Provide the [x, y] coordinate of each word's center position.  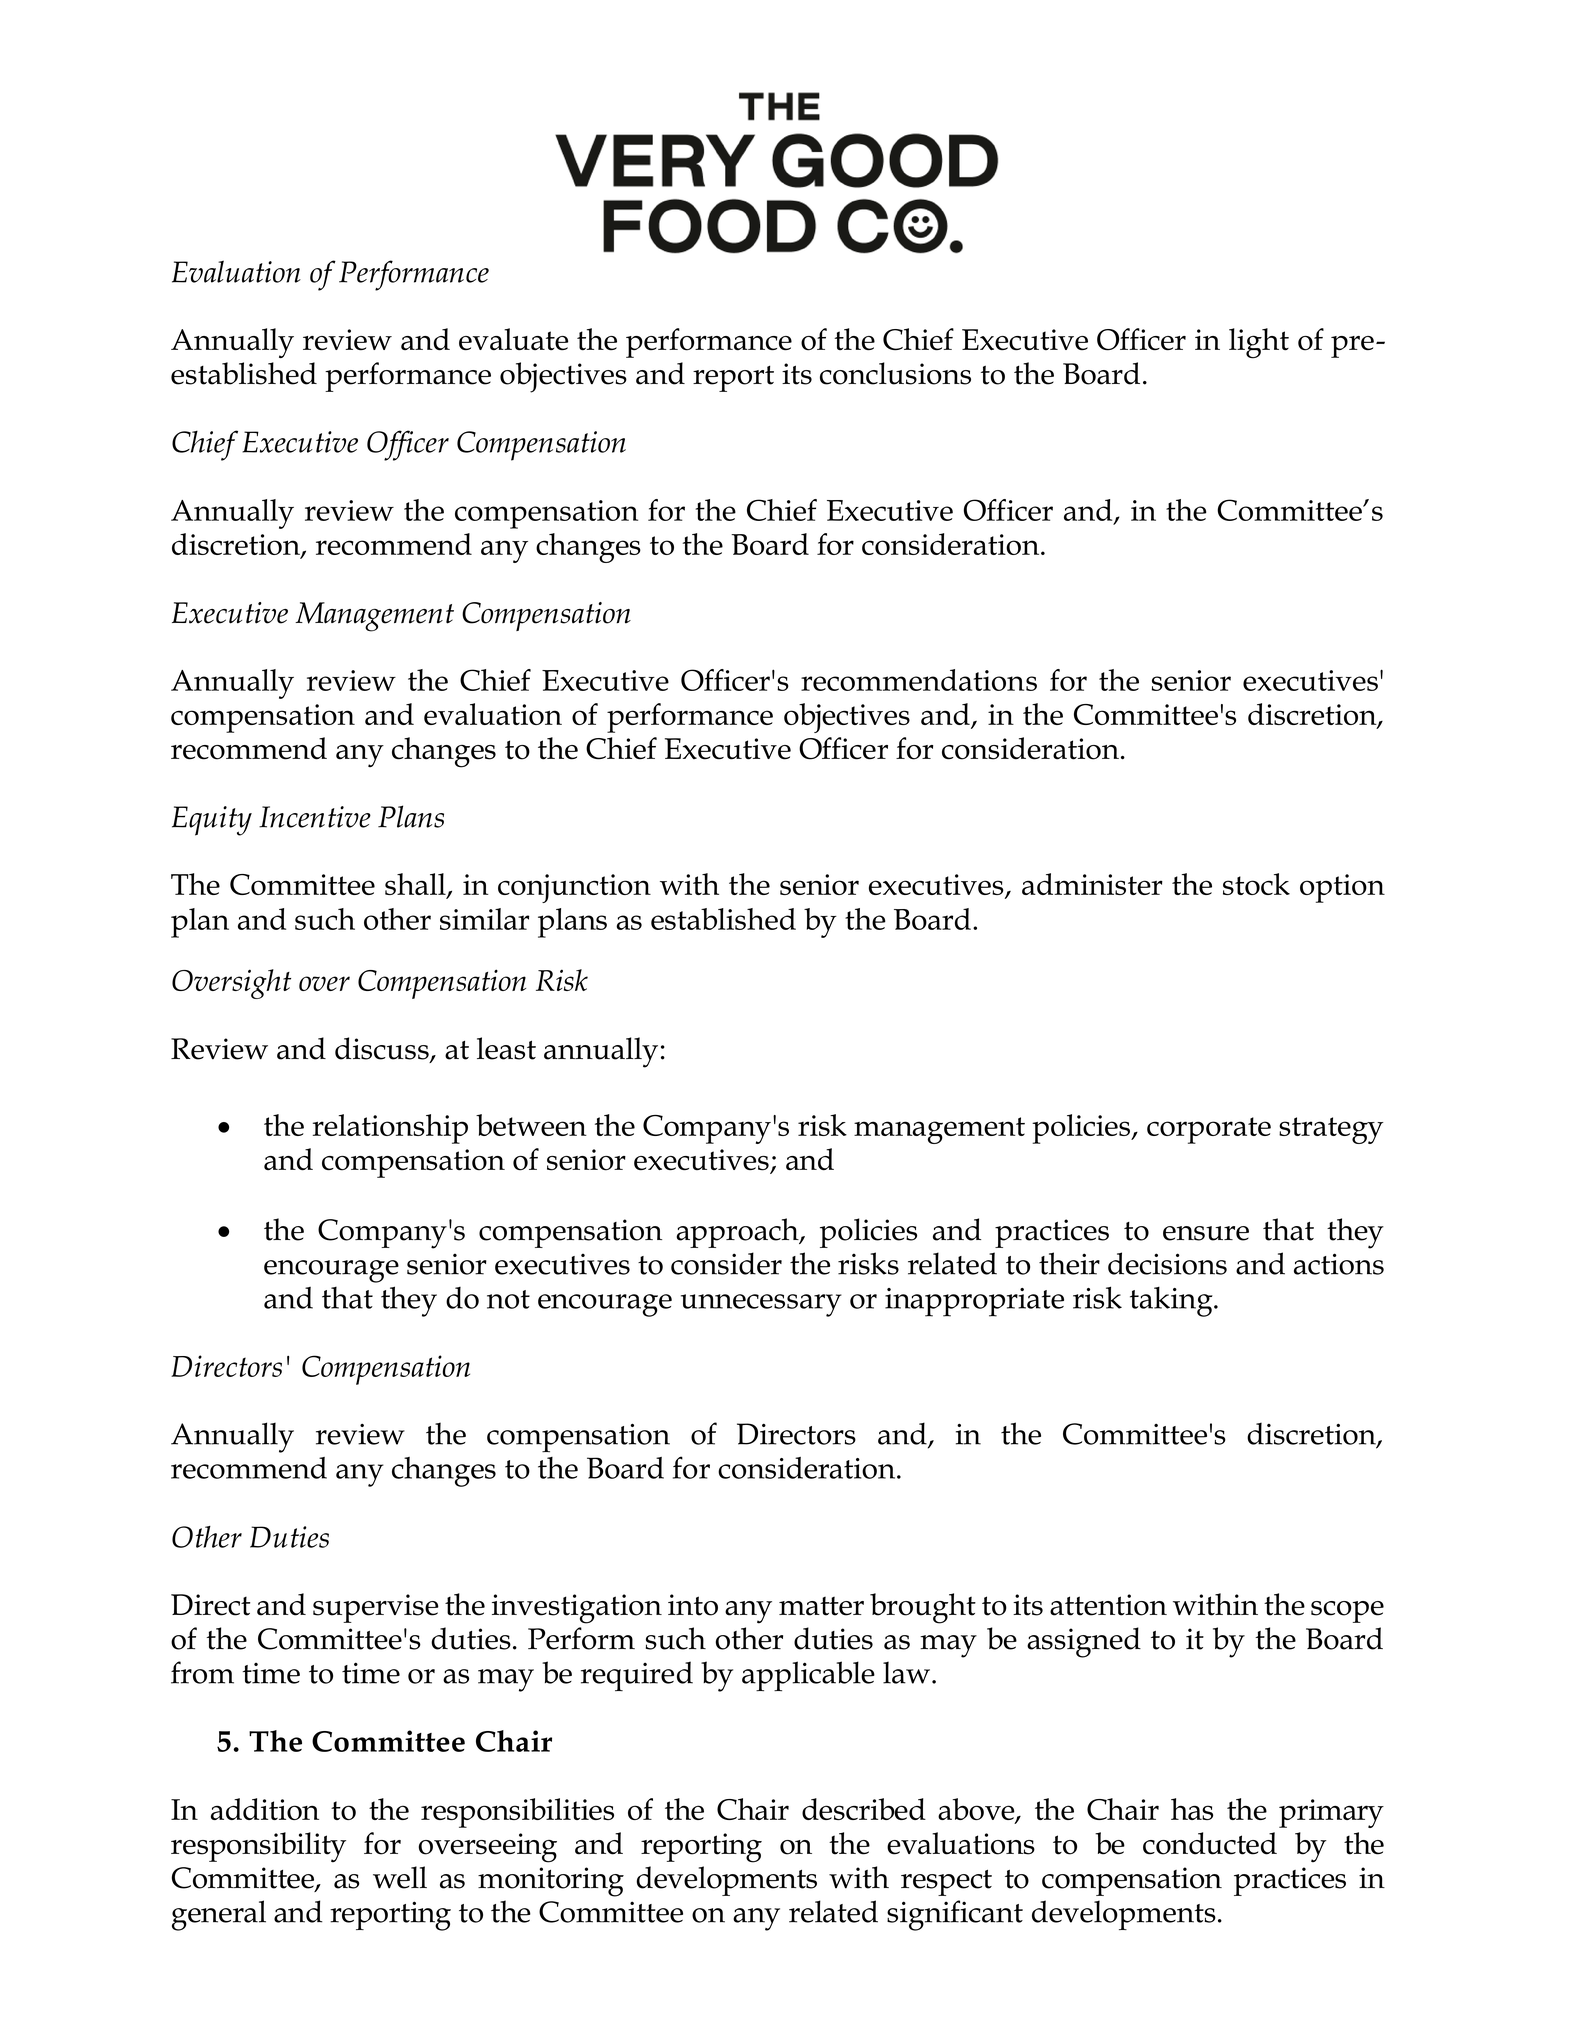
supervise [376, 1608]
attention [1108, 1605]
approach [738, 1233]
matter [821, 1606]
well [400, 1877]
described [864, 1809]
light [1259, 343]
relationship [390, 1129]
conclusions [895, 373]
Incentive [315, 817]
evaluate [513, 339]
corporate [1209, 1130]
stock [1256, 884]
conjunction [574, 888]
